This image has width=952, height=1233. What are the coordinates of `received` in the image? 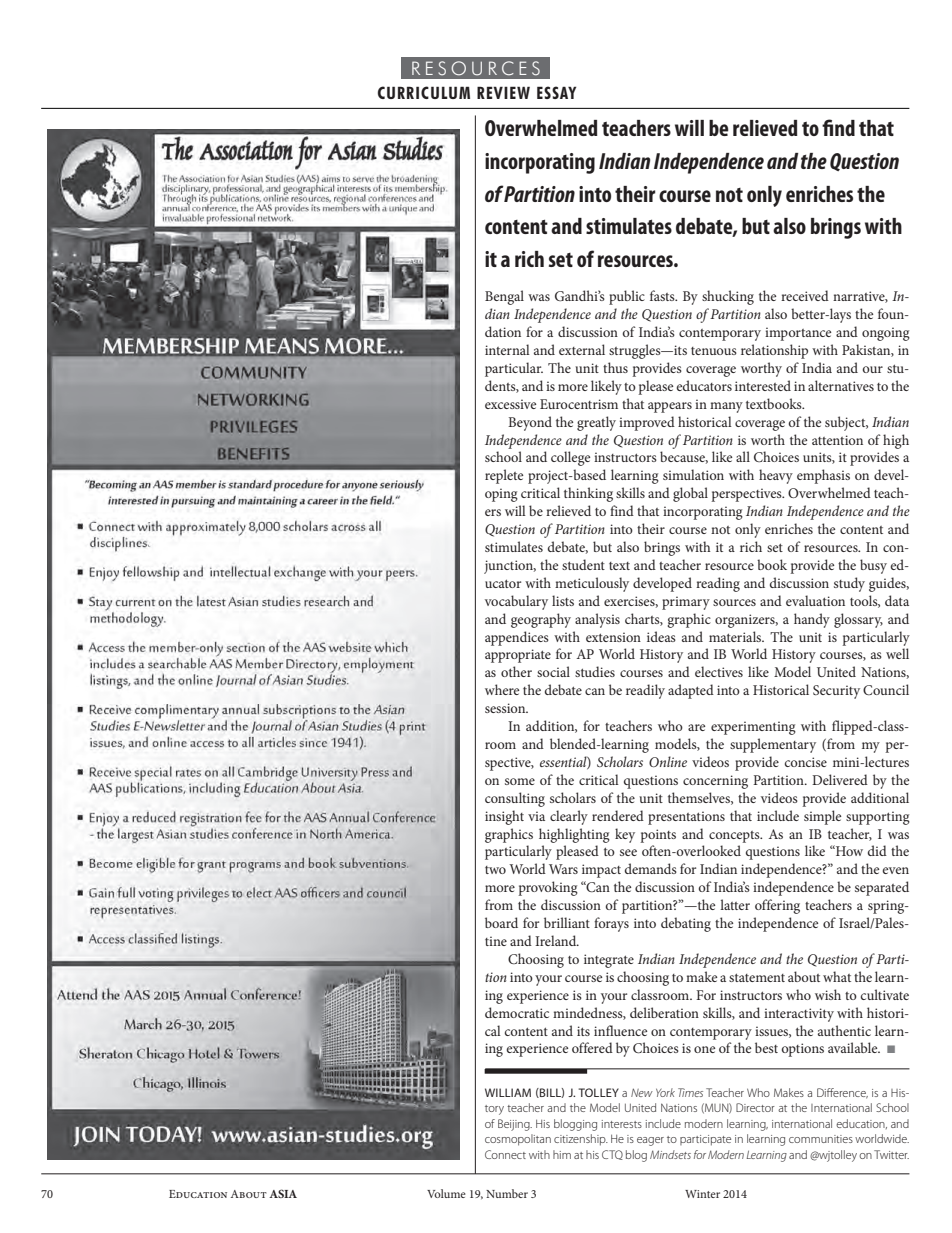 It's located at (805, 295).
